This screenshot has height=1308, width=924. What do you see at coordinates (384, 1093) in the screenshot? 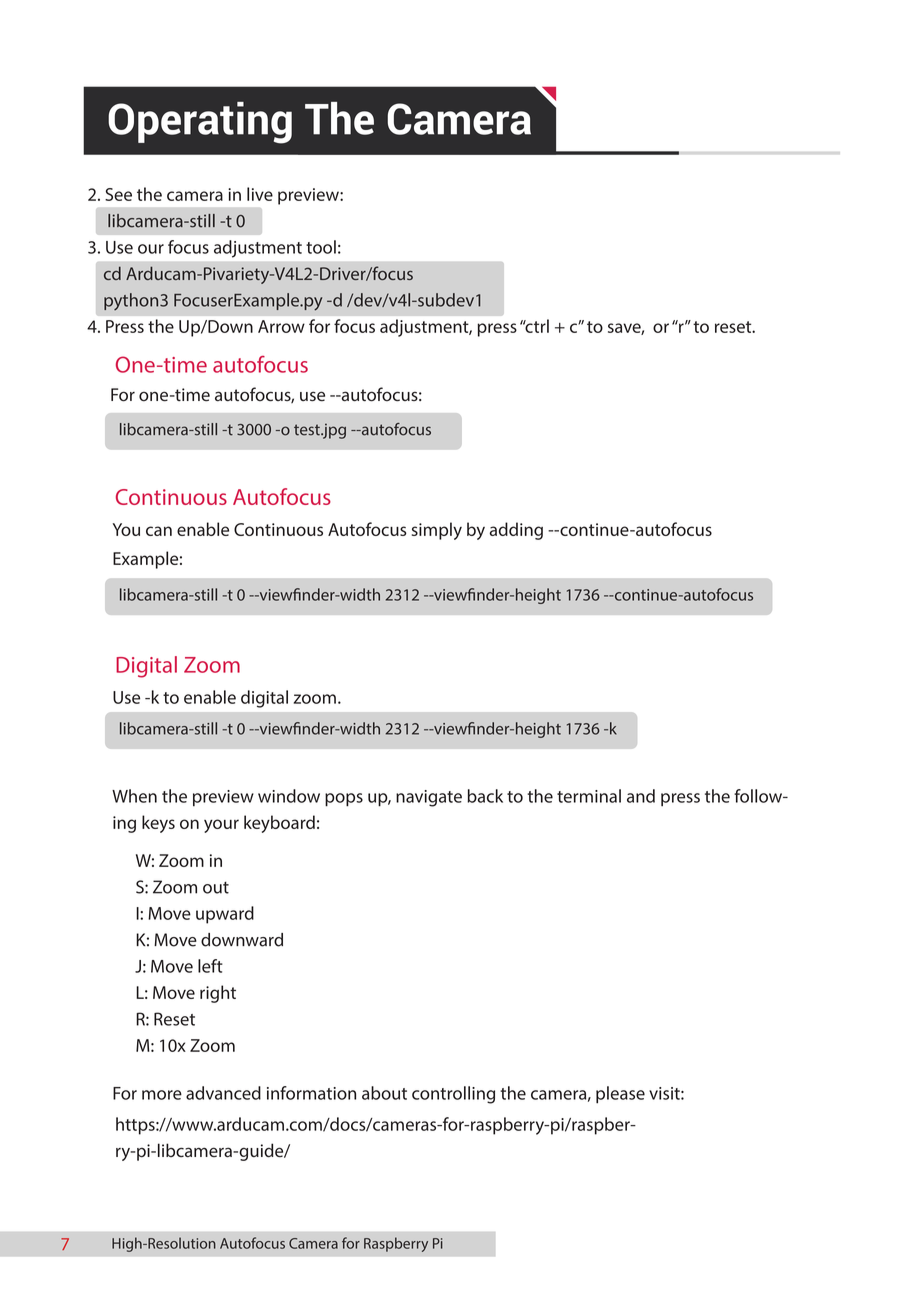
I see `about` at bounding box center [384, 1093].
